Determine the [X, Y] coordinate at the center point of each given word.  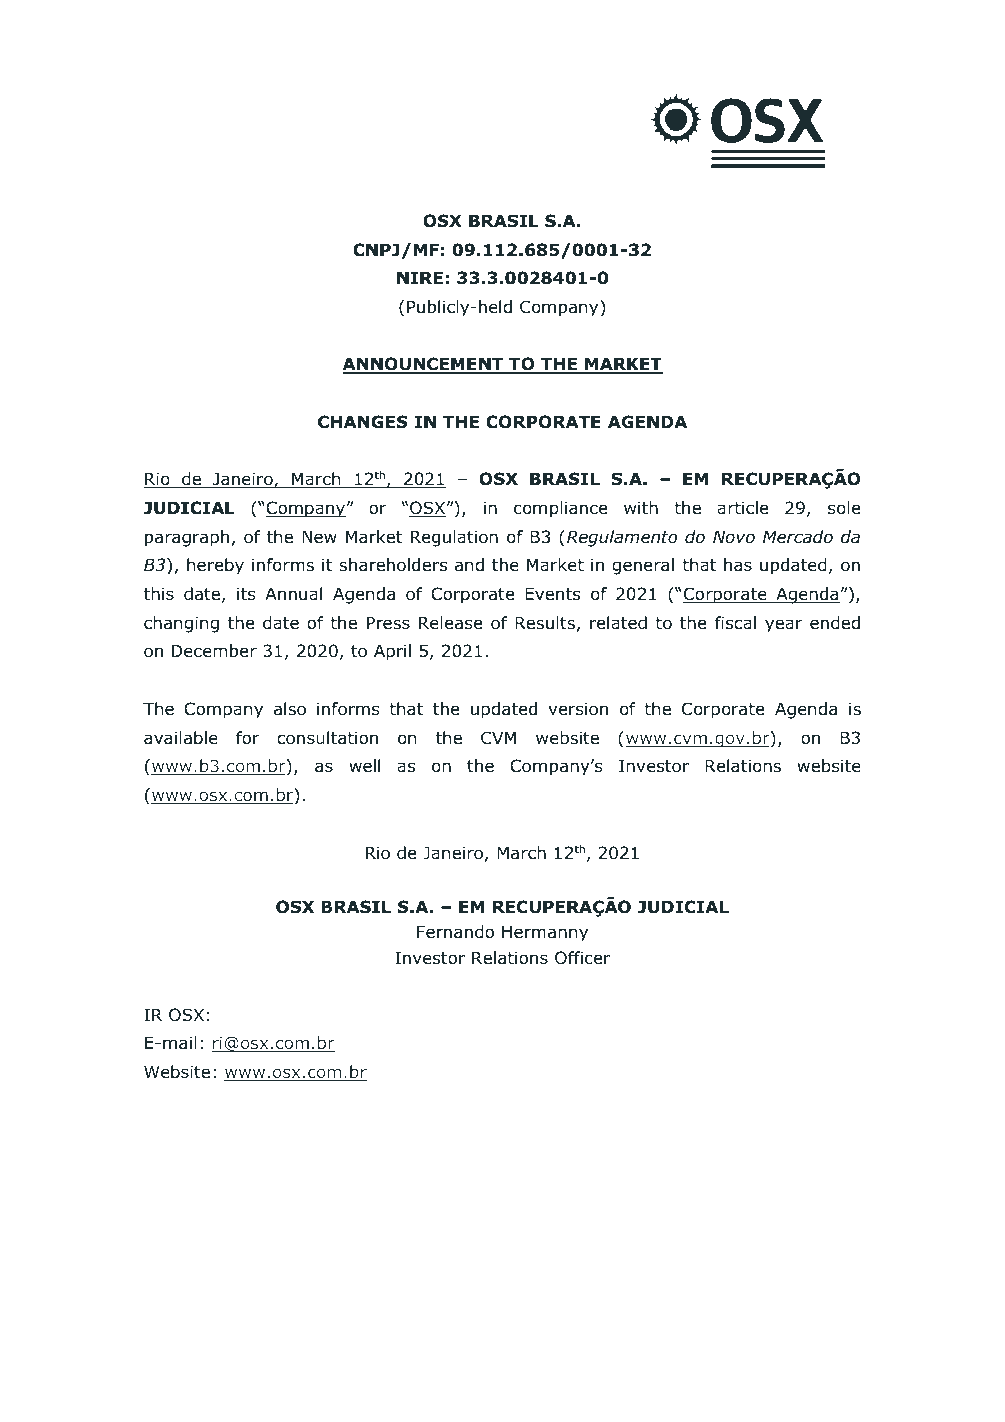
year [784, 626]
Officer [582, 958]
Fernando [455, 932]
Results [545, 623]
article [742, 508]
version [578, 709]
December [214, 651]
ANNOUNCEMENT [424, 365]
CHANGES [363, 422]
